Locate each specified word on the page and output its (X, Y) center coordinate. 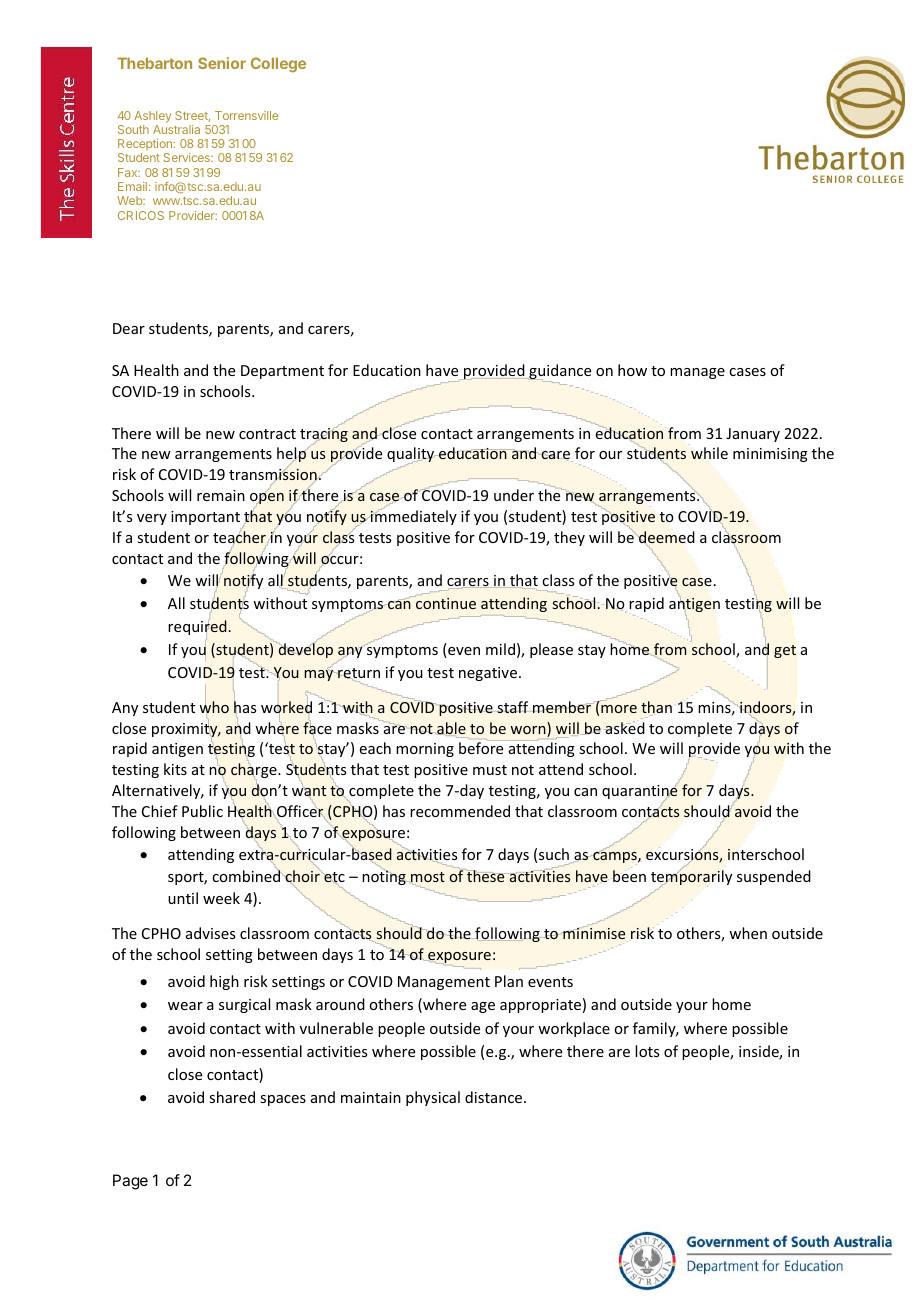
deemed (665, 538)
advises (210, 933)
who (214, 706)
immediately (413, 516)
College (278, 64)
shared (232, 1097)
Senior (222, 63)
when (748, 933)
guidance (559, 373)
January (753, 435)
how (632, 370)
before (482, 747)
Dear (129, 328)
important (205, 518)
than (656, 708)
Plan (509, 981)
